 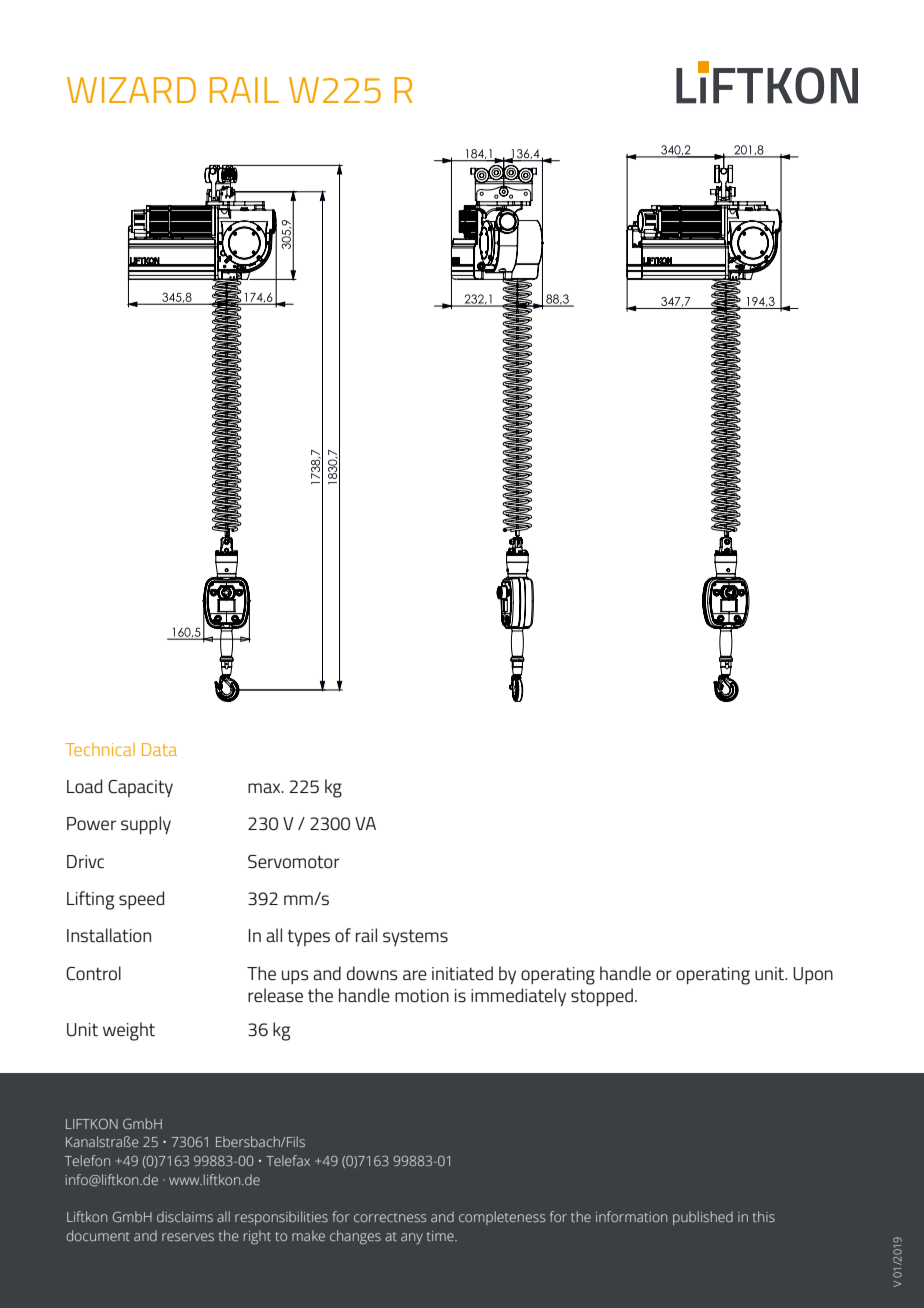 I want to click on Data, so click(x=159, y=749).
